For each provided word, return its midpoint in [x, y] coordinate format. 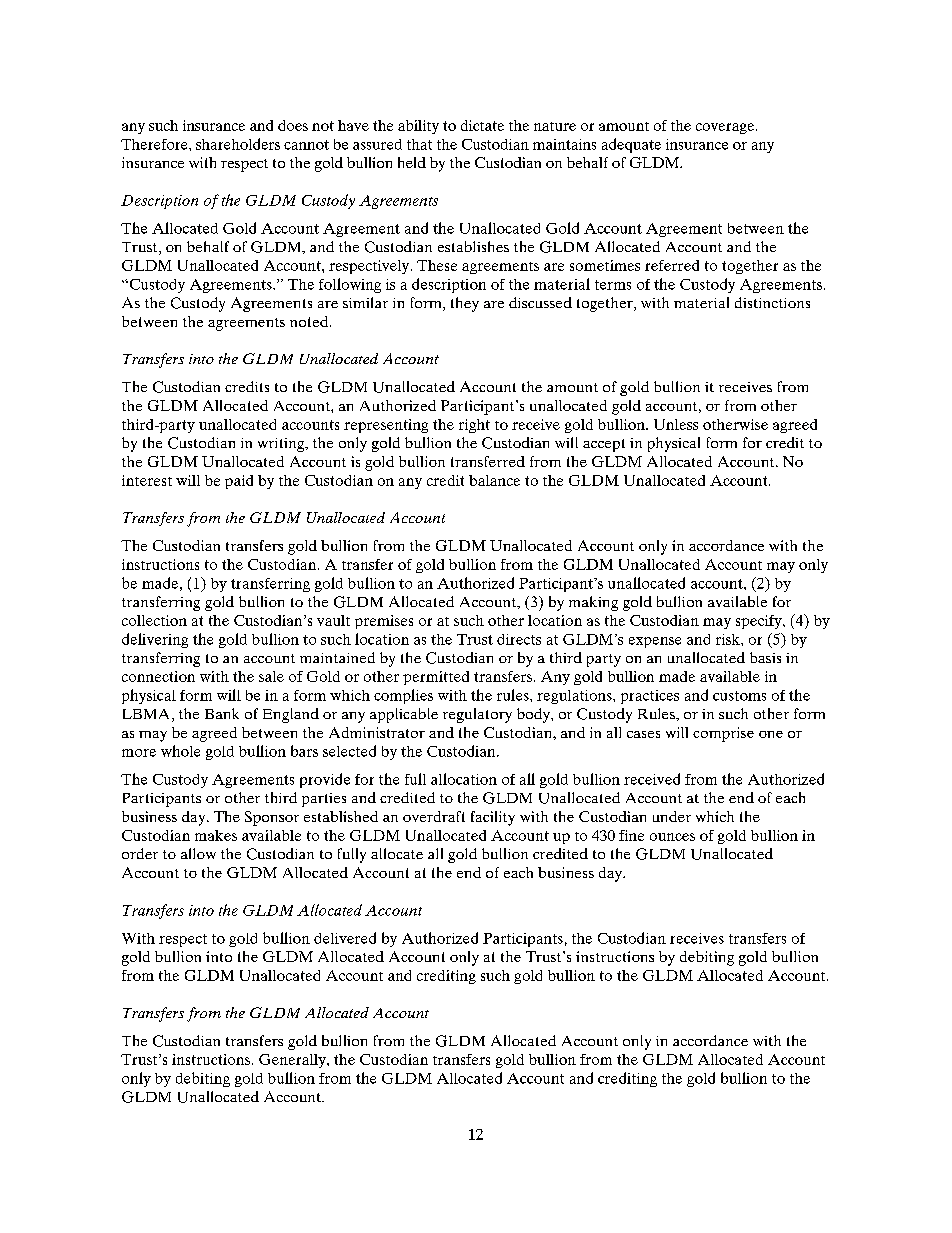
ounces [672, 837]
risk [729, 639]
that [419, 144]
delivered [345, 938]
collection [154, 620]
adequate [631, 145]
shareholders [238, 144]
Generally [293, 1061]
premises [384, 622]
